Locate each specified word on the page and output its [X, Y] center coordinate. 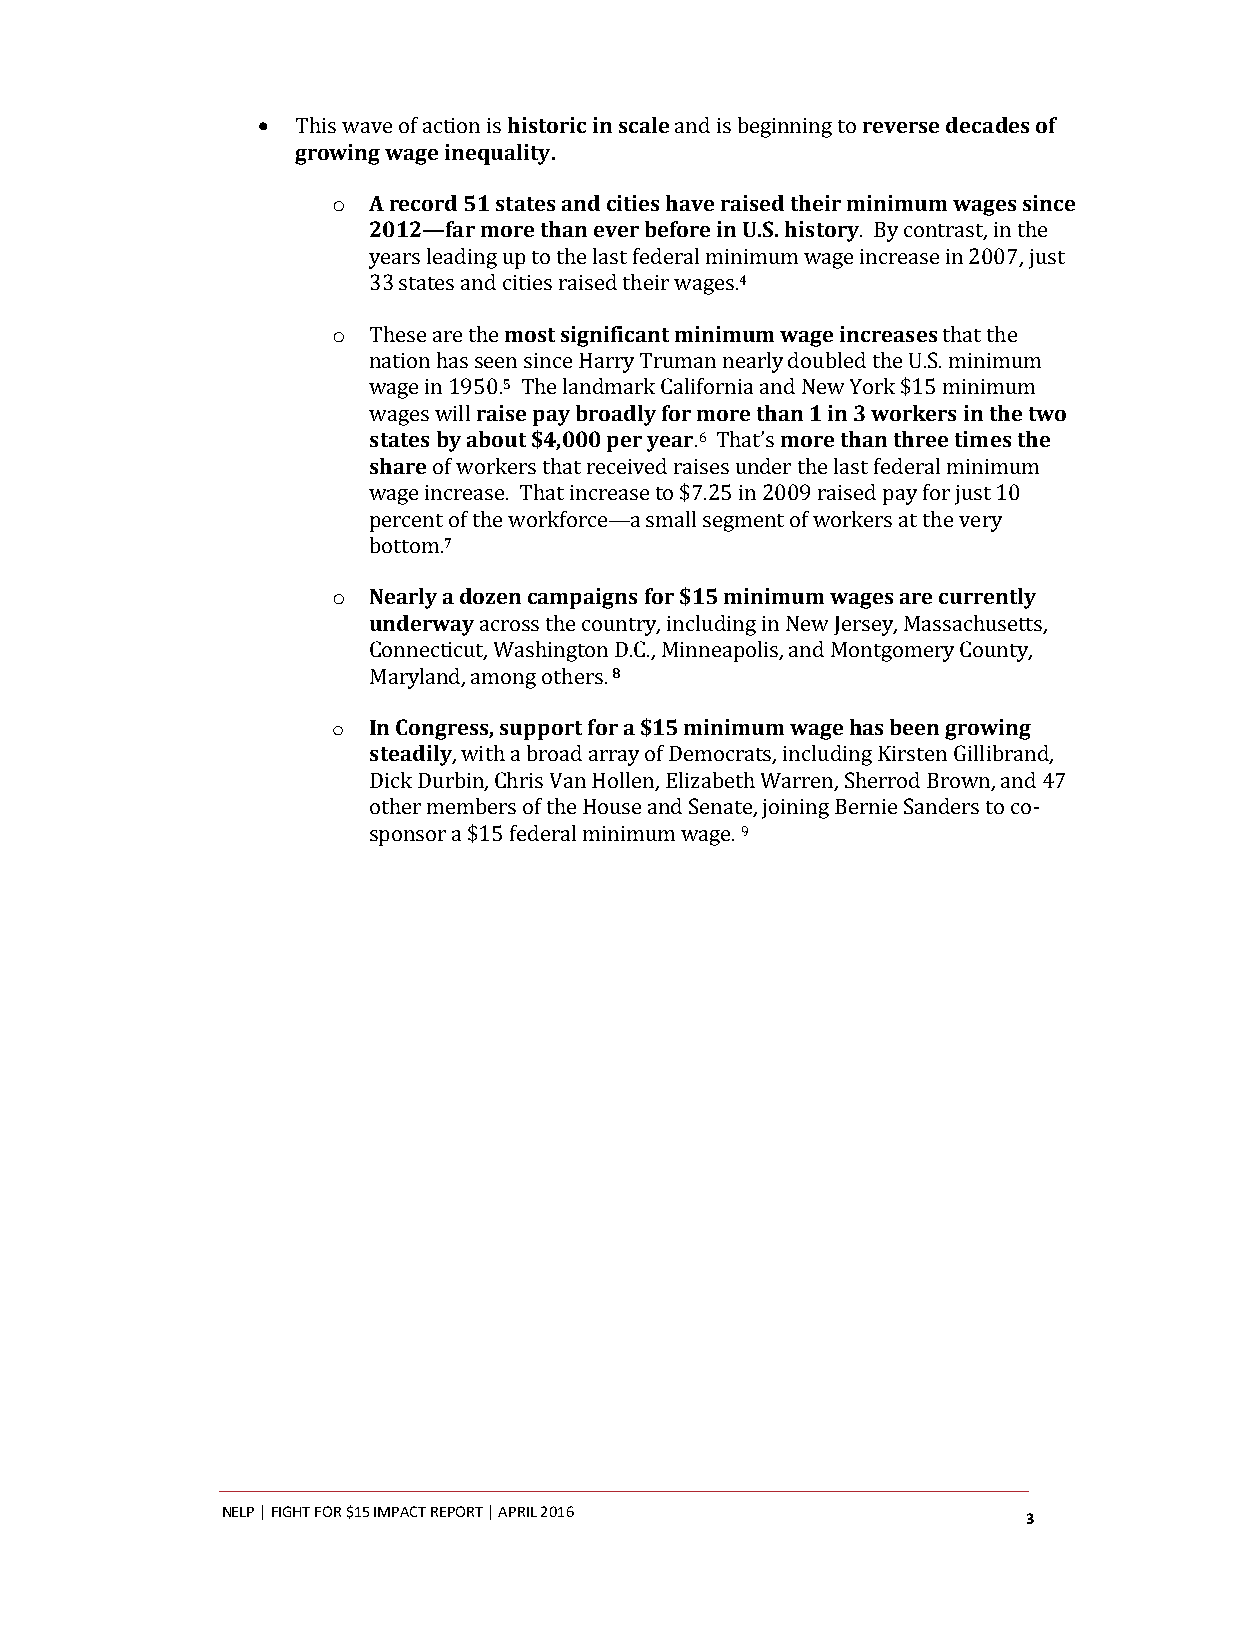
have [690, 203]
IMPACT [400, 1511]
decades [987, 125]
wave [367, 127]
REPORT [457, 1511]
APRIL [517, 1512]
